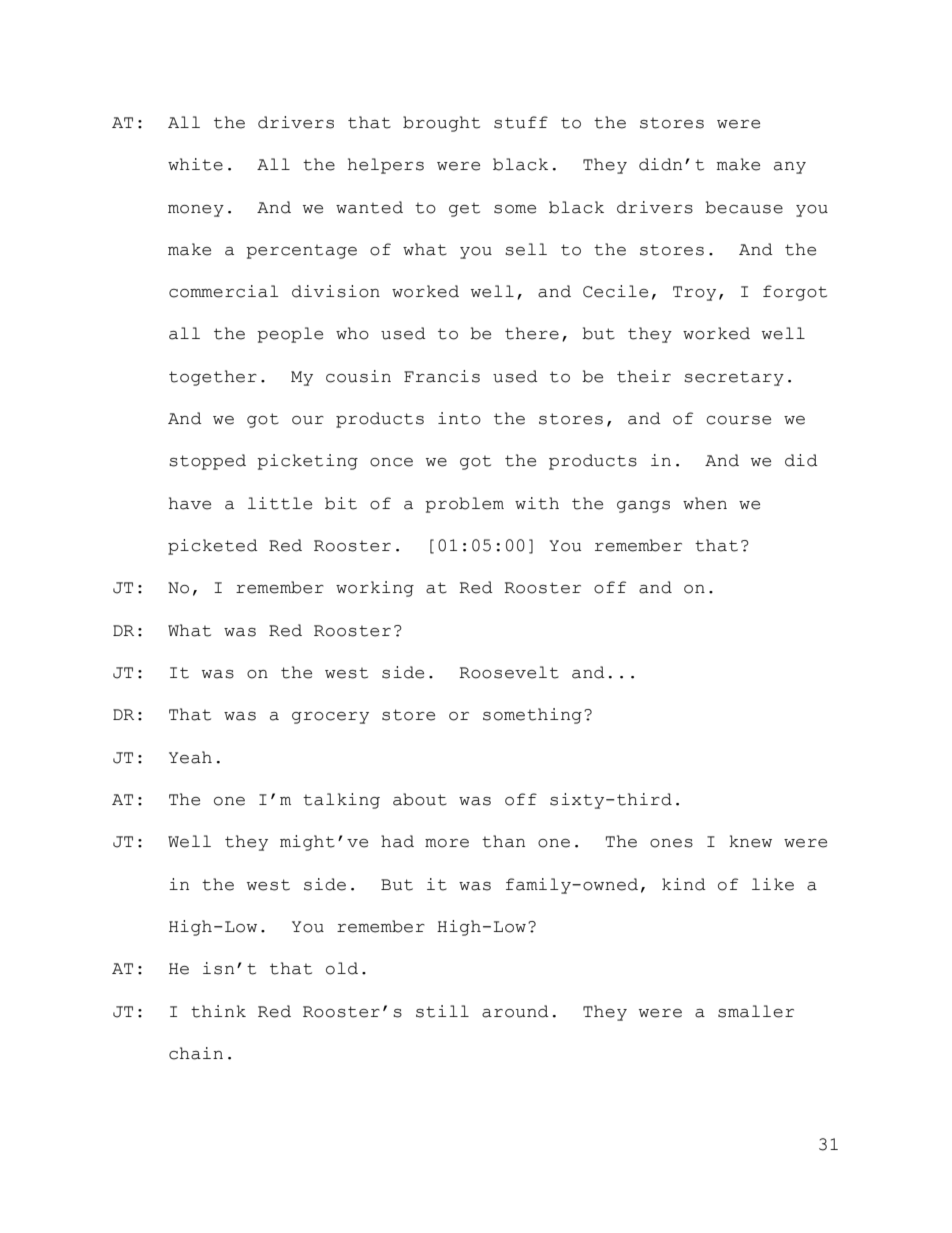 The height and width of the document is (1233, 952). I want to click on think, so click(218, 1011).
